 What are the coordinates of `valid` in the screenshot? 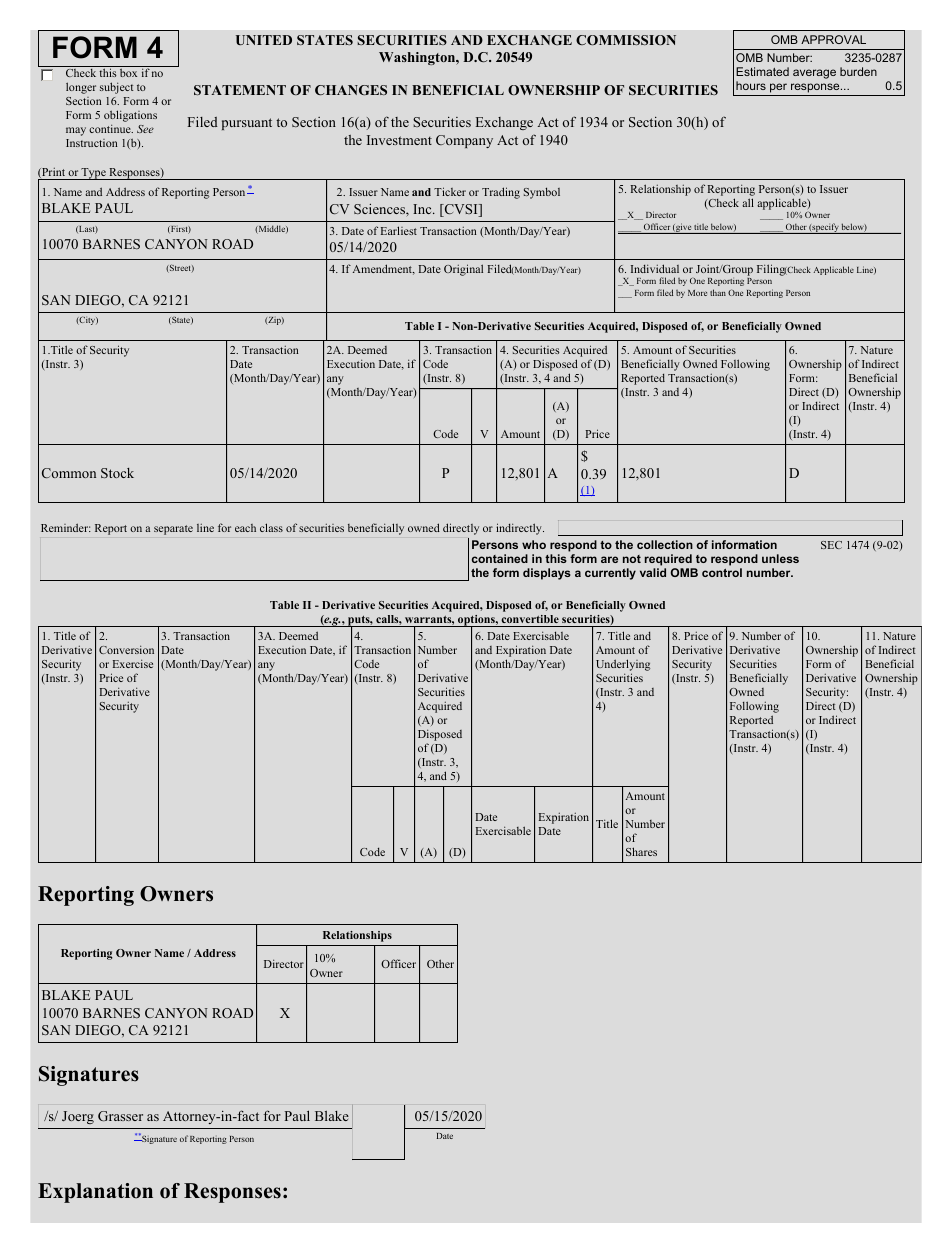 It's located at (653, 572).
